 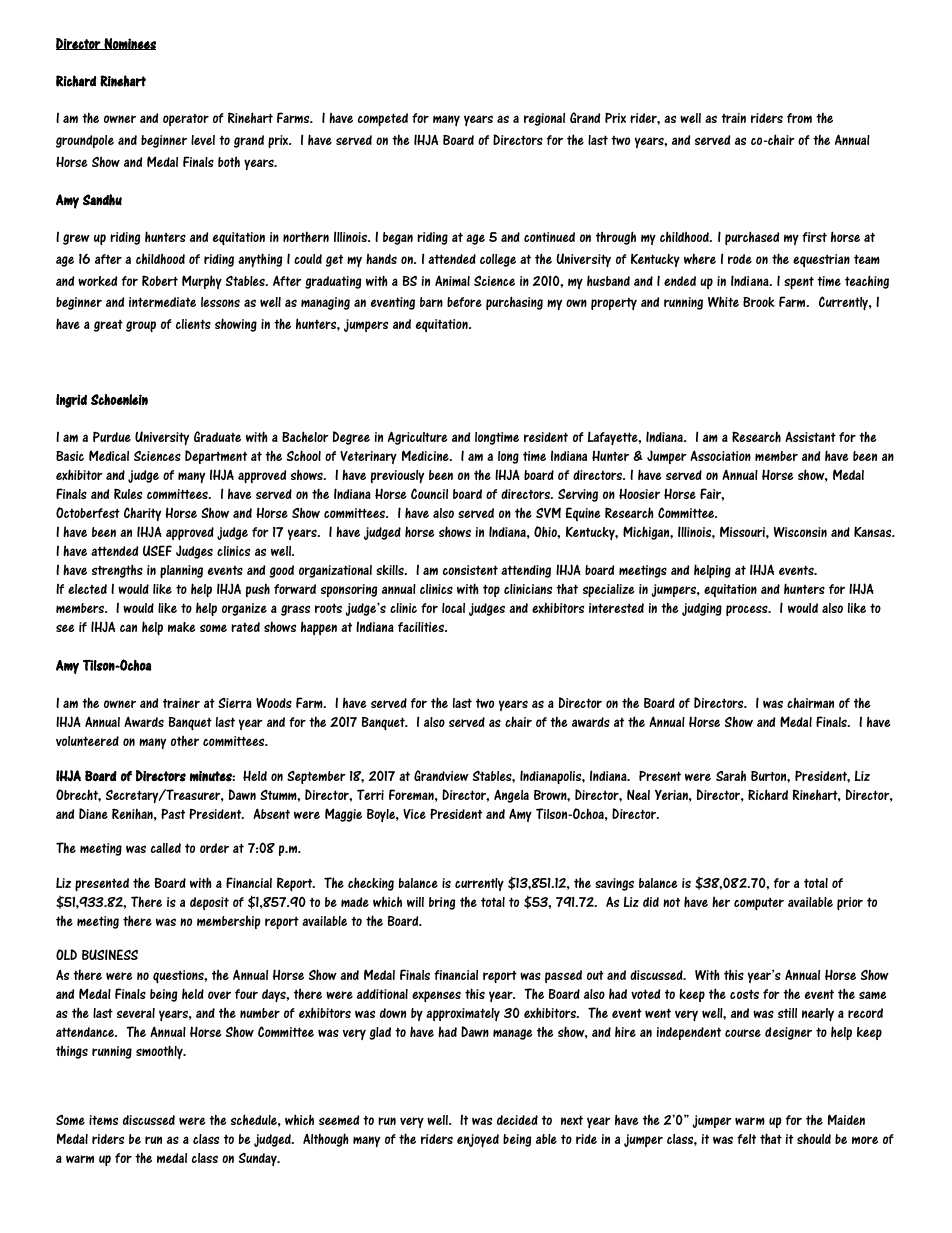 What do you see at coordinates (112, 436) in the screenshot?
I see `Purdue` at bounding box center [112, 436].
